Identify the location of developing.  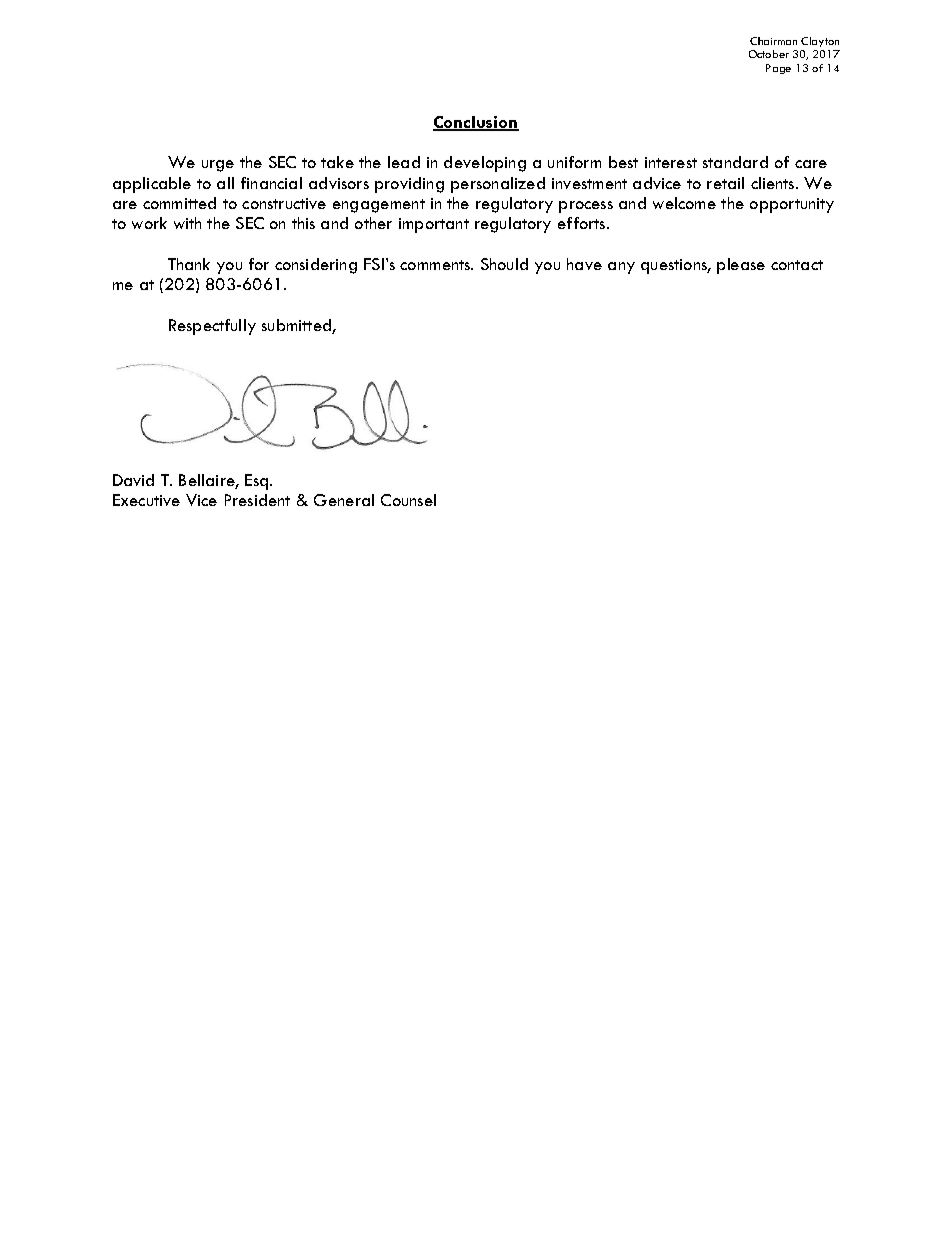
(485, 164).
